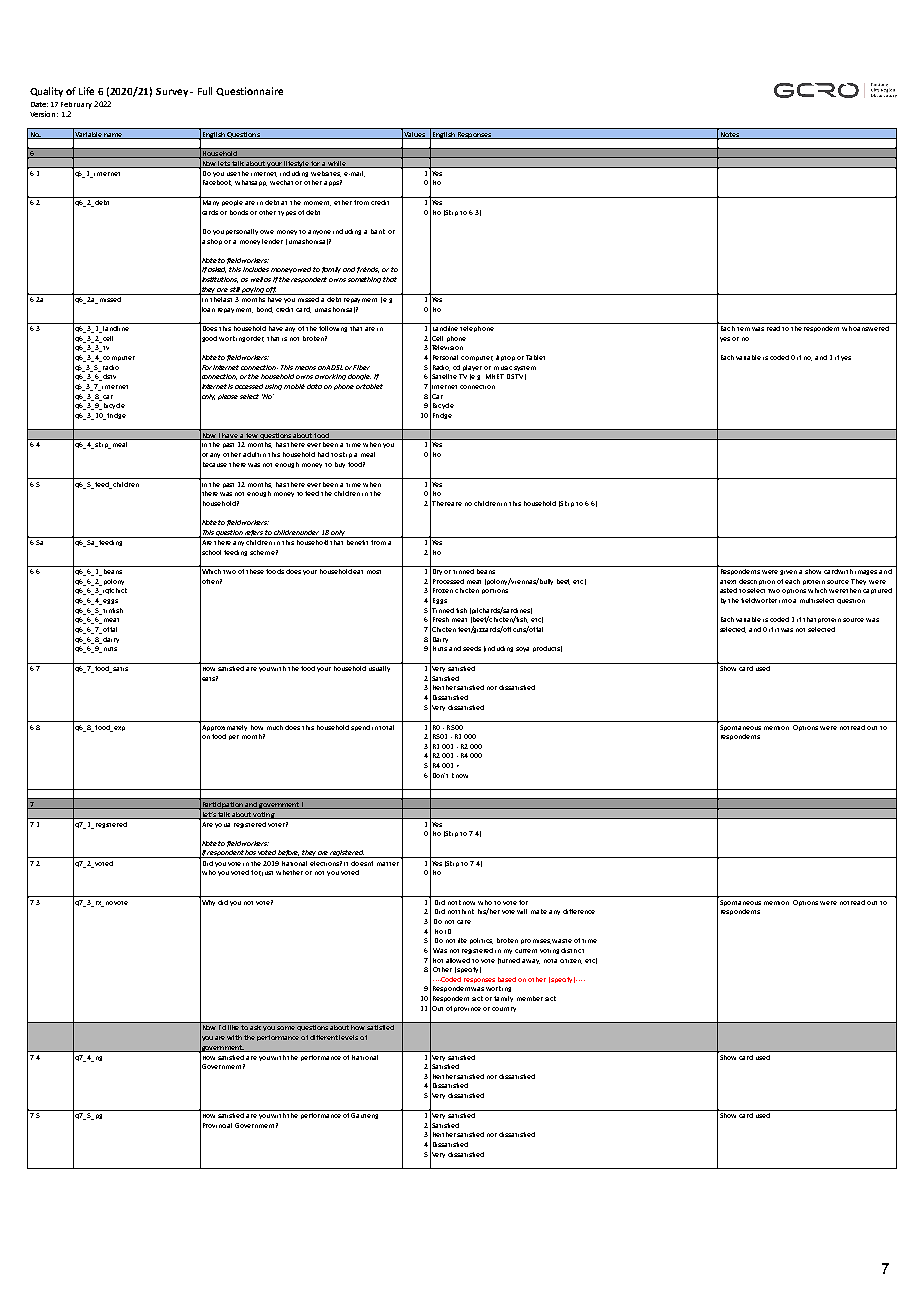  I want to click on portions, so click(495, 591).
